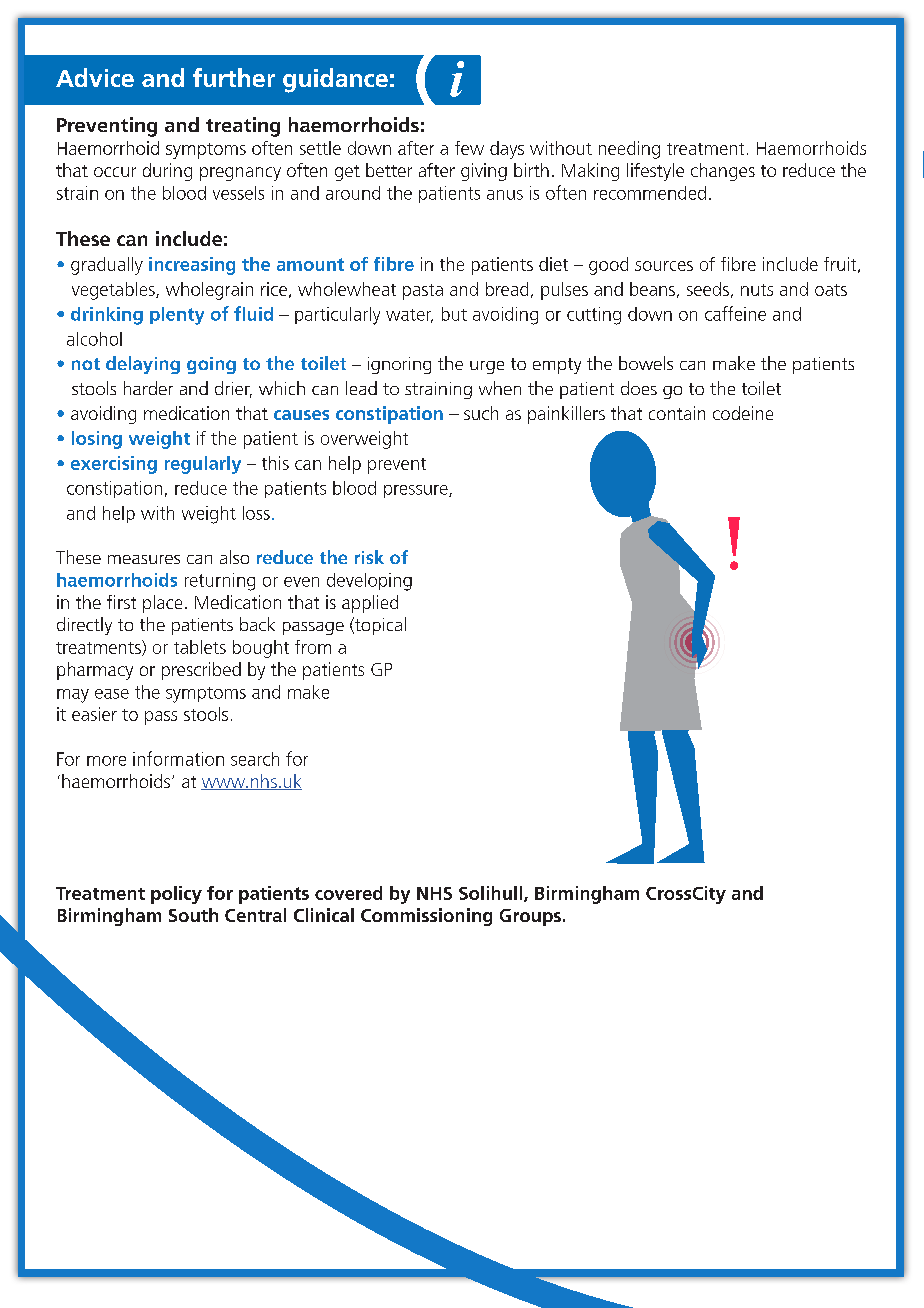 This screenshot has height=1308, width=924. Describe the element at coordinates (487, 367) in the screenshot. I see `urge` at that location.
